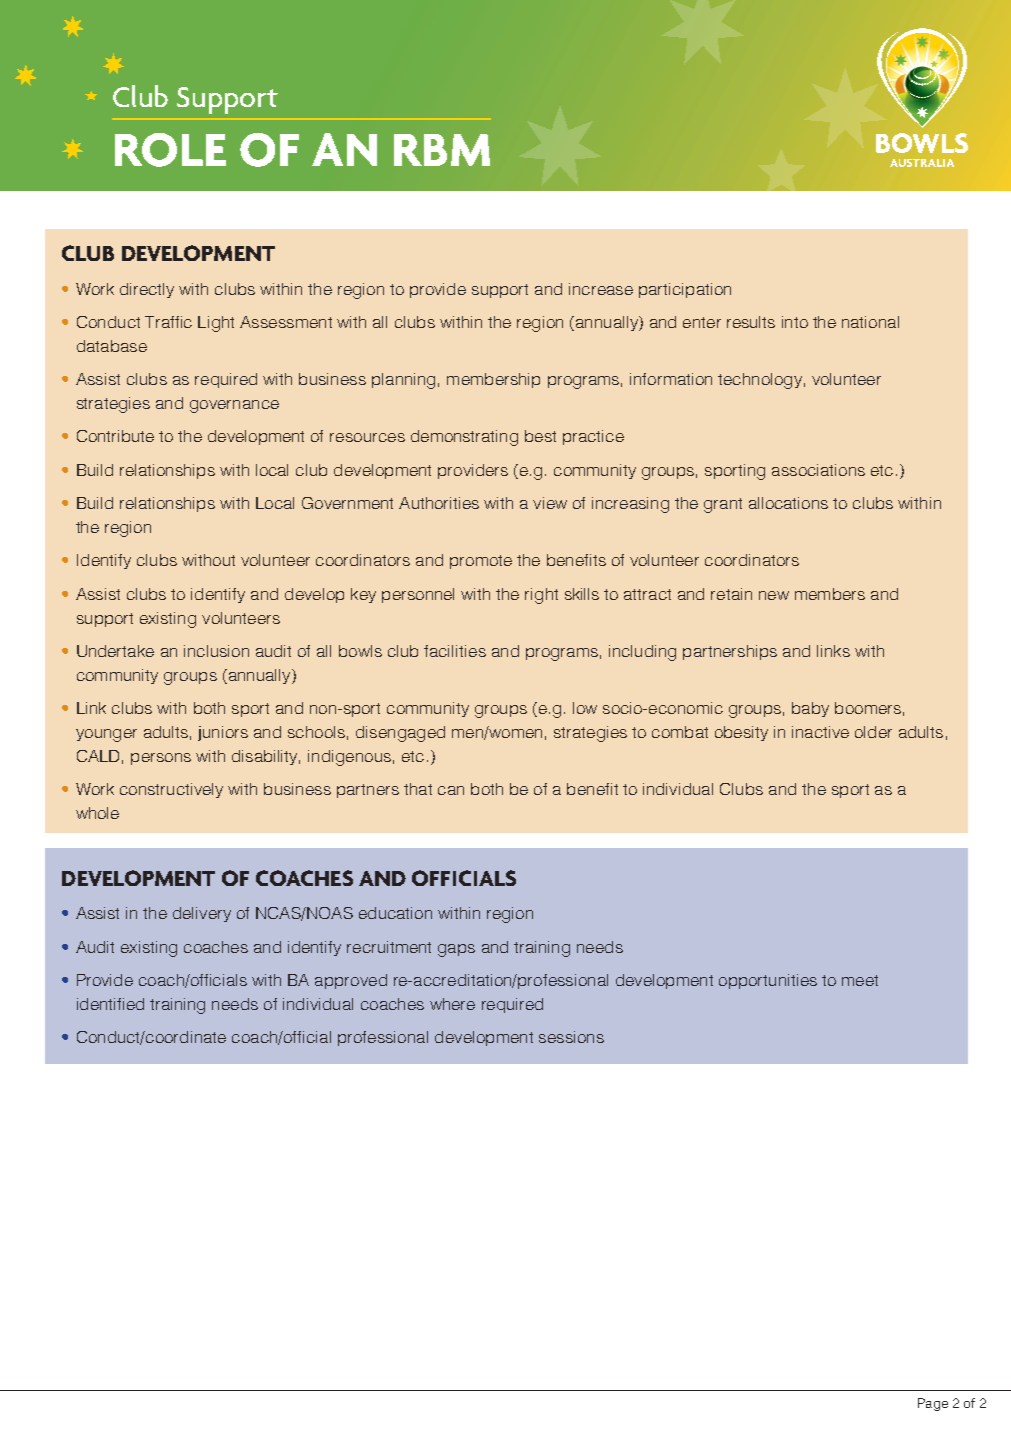 Image resolution: width=1011 pixels, height=1430 pixels. What do you see at coordinates (571, 1037) in the screenshot?
I see `sessions` at bounding box center [571, 1037].
